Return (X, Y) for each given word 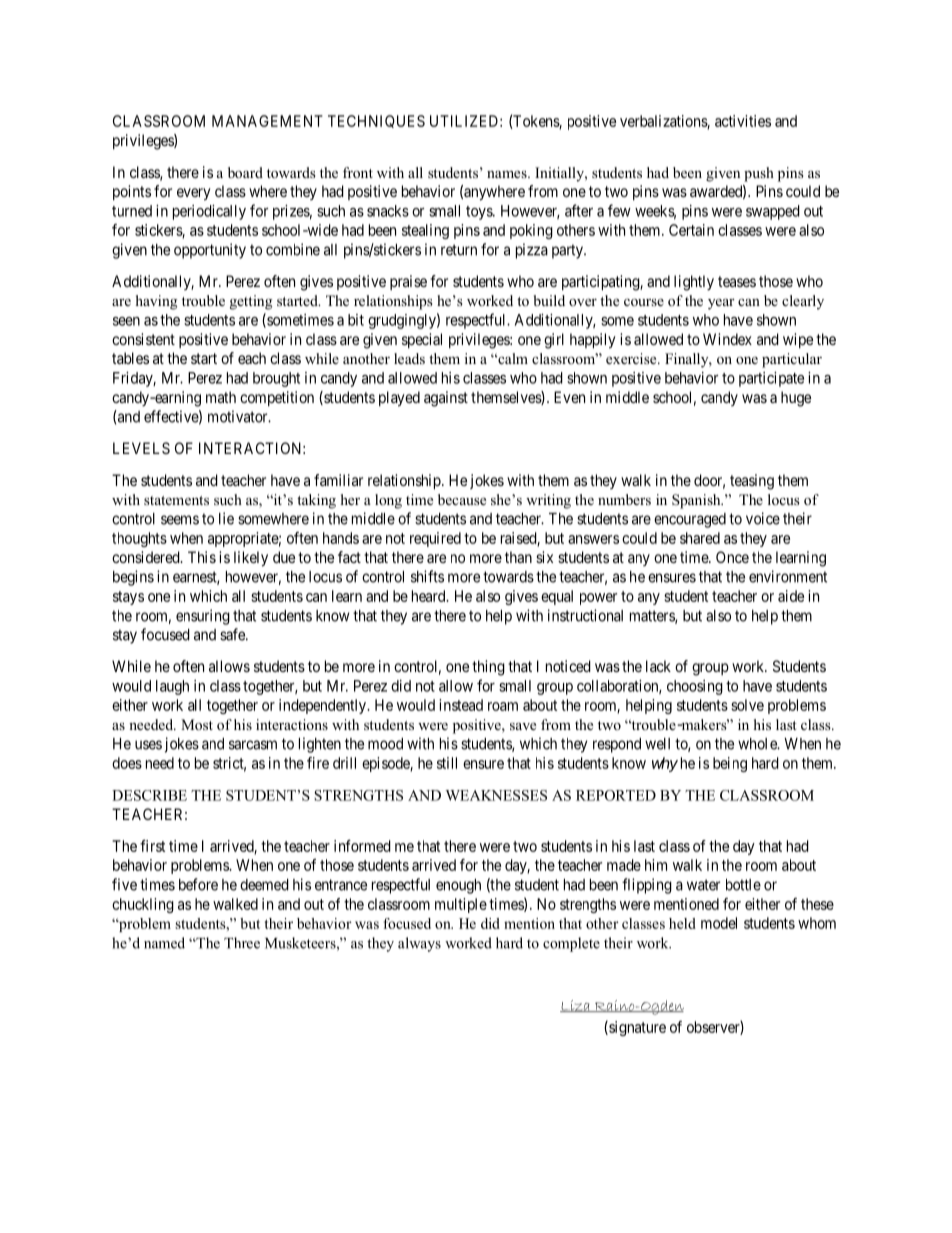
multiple (461, 905)
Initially (560, 174)
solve (747, 705)
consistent (143, 339)
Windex (727, 339)
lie (226, 518)
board (245, 172)
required (435, 539)
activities (743, 121)
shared (700, 538)
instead (461, 705)
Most (197, 724)
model (719, 923)
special (422, 340)
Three (242, 943)
